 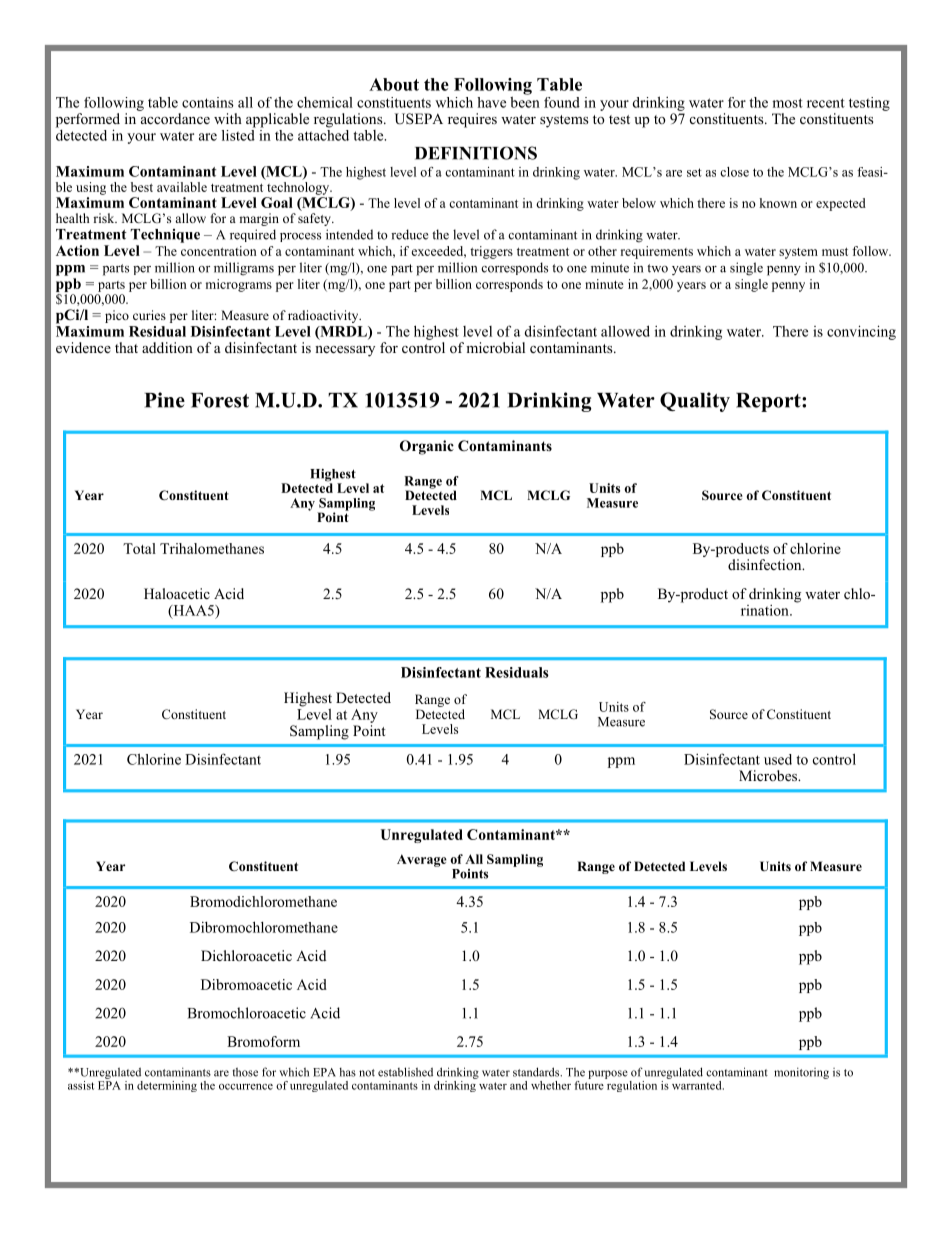 What do you see at coordinates (427, 447) in the screenshot?
I see `Organic` at bounding box center [427, 447].
